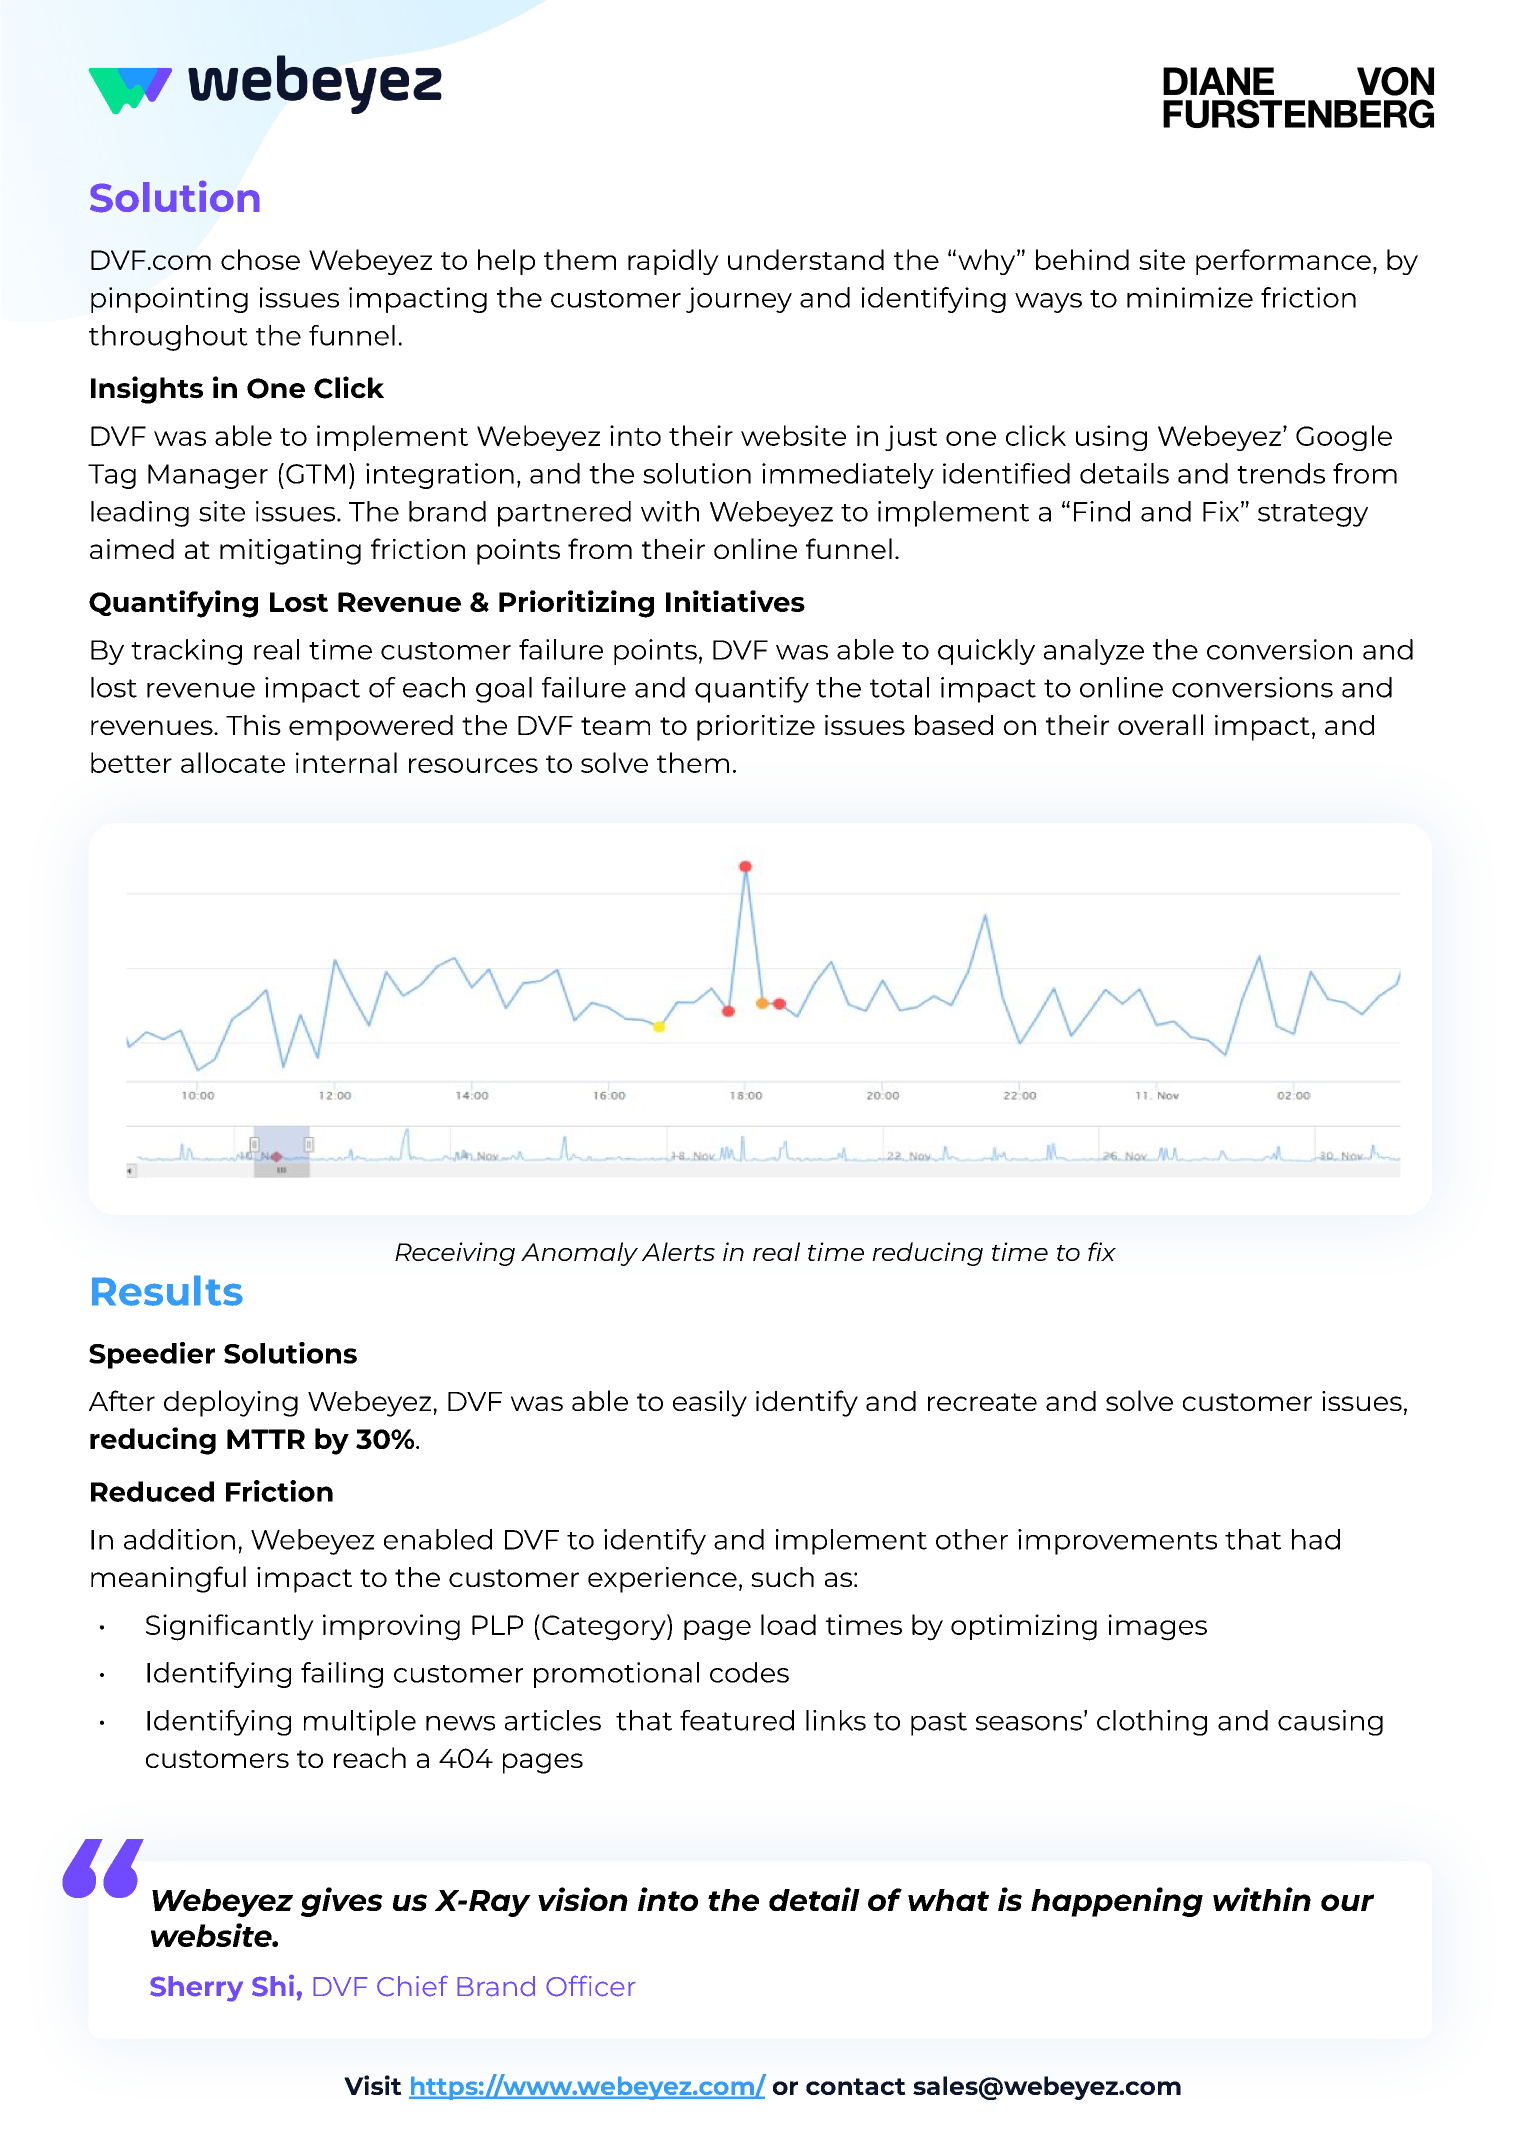  What do you see at coordinates (1117, 1542) in the screenshot?
I see `improvements` at bounding box center [1117, 1542].
